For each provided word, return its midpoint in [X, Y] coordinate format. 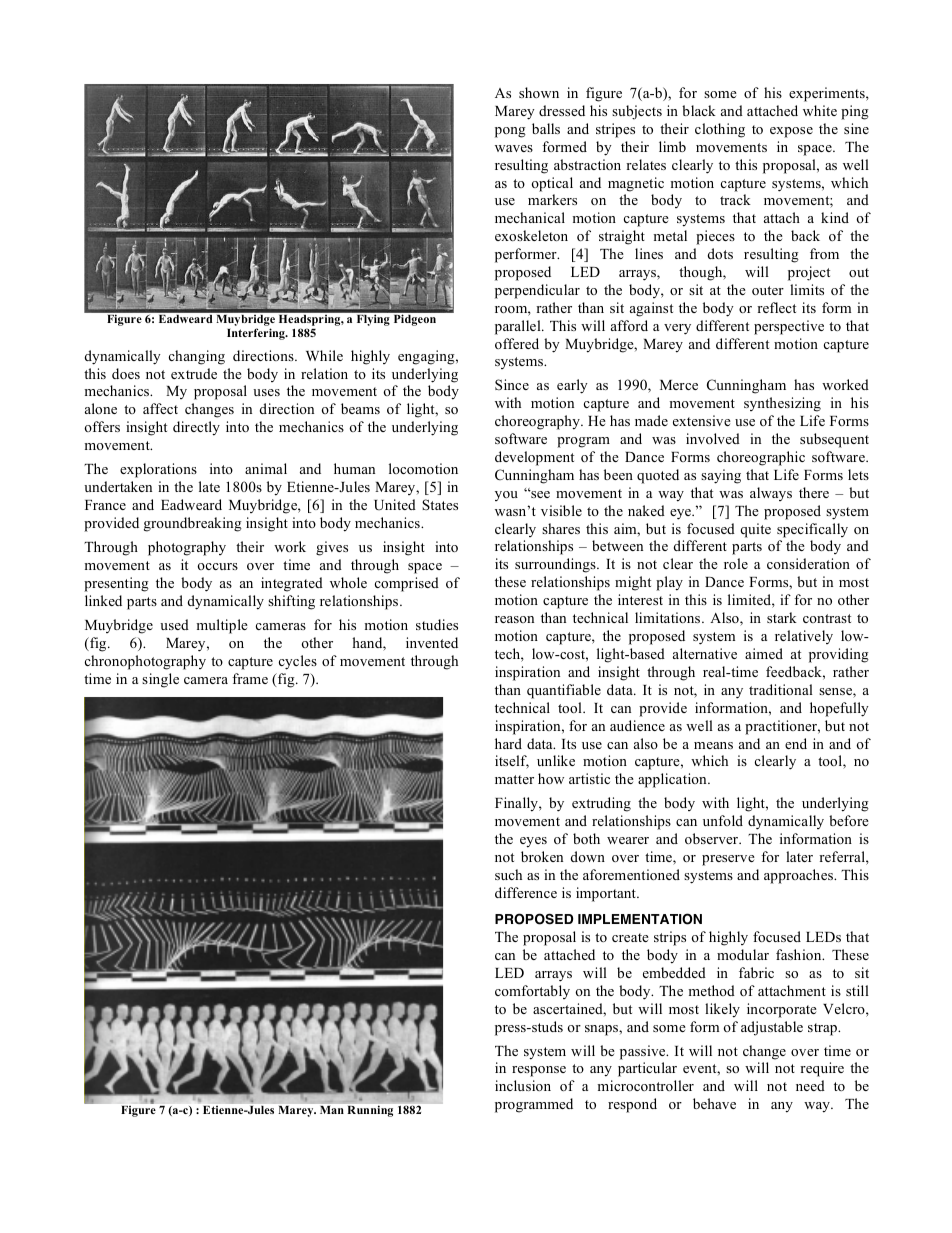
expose [791, 132]
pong [510, 132]
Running [370, 1111]
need [810, 1085]
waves [514, 148]
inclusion [523, 1085]
